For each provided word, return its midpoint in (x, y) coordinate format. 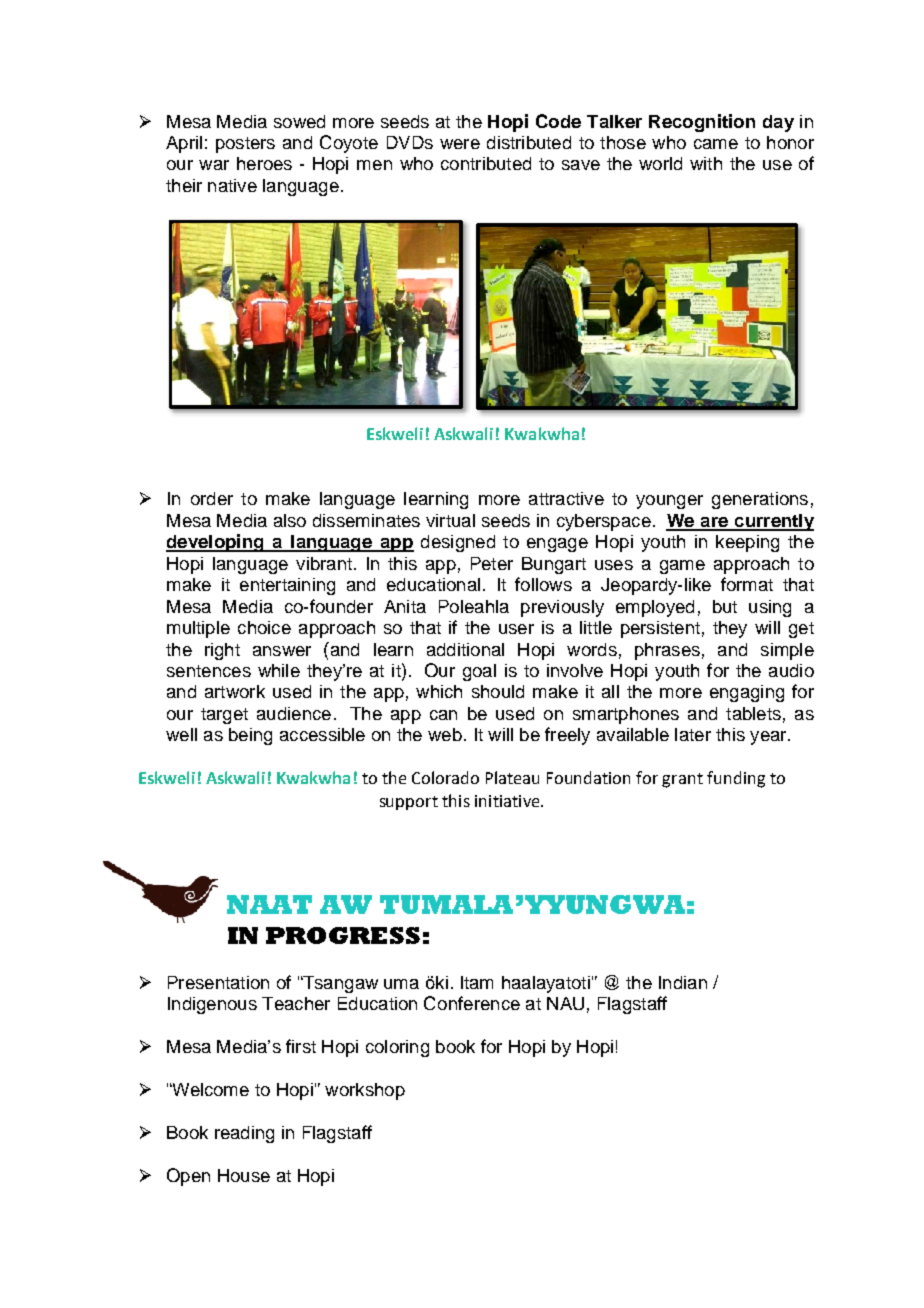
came (716, 144)
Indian (683, 982)
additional (465, 649)
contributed (486, 163)
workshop (365, 1091)
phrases (667, 651)
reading (244, 1134)
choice (264, 627)
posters (245, 145)
